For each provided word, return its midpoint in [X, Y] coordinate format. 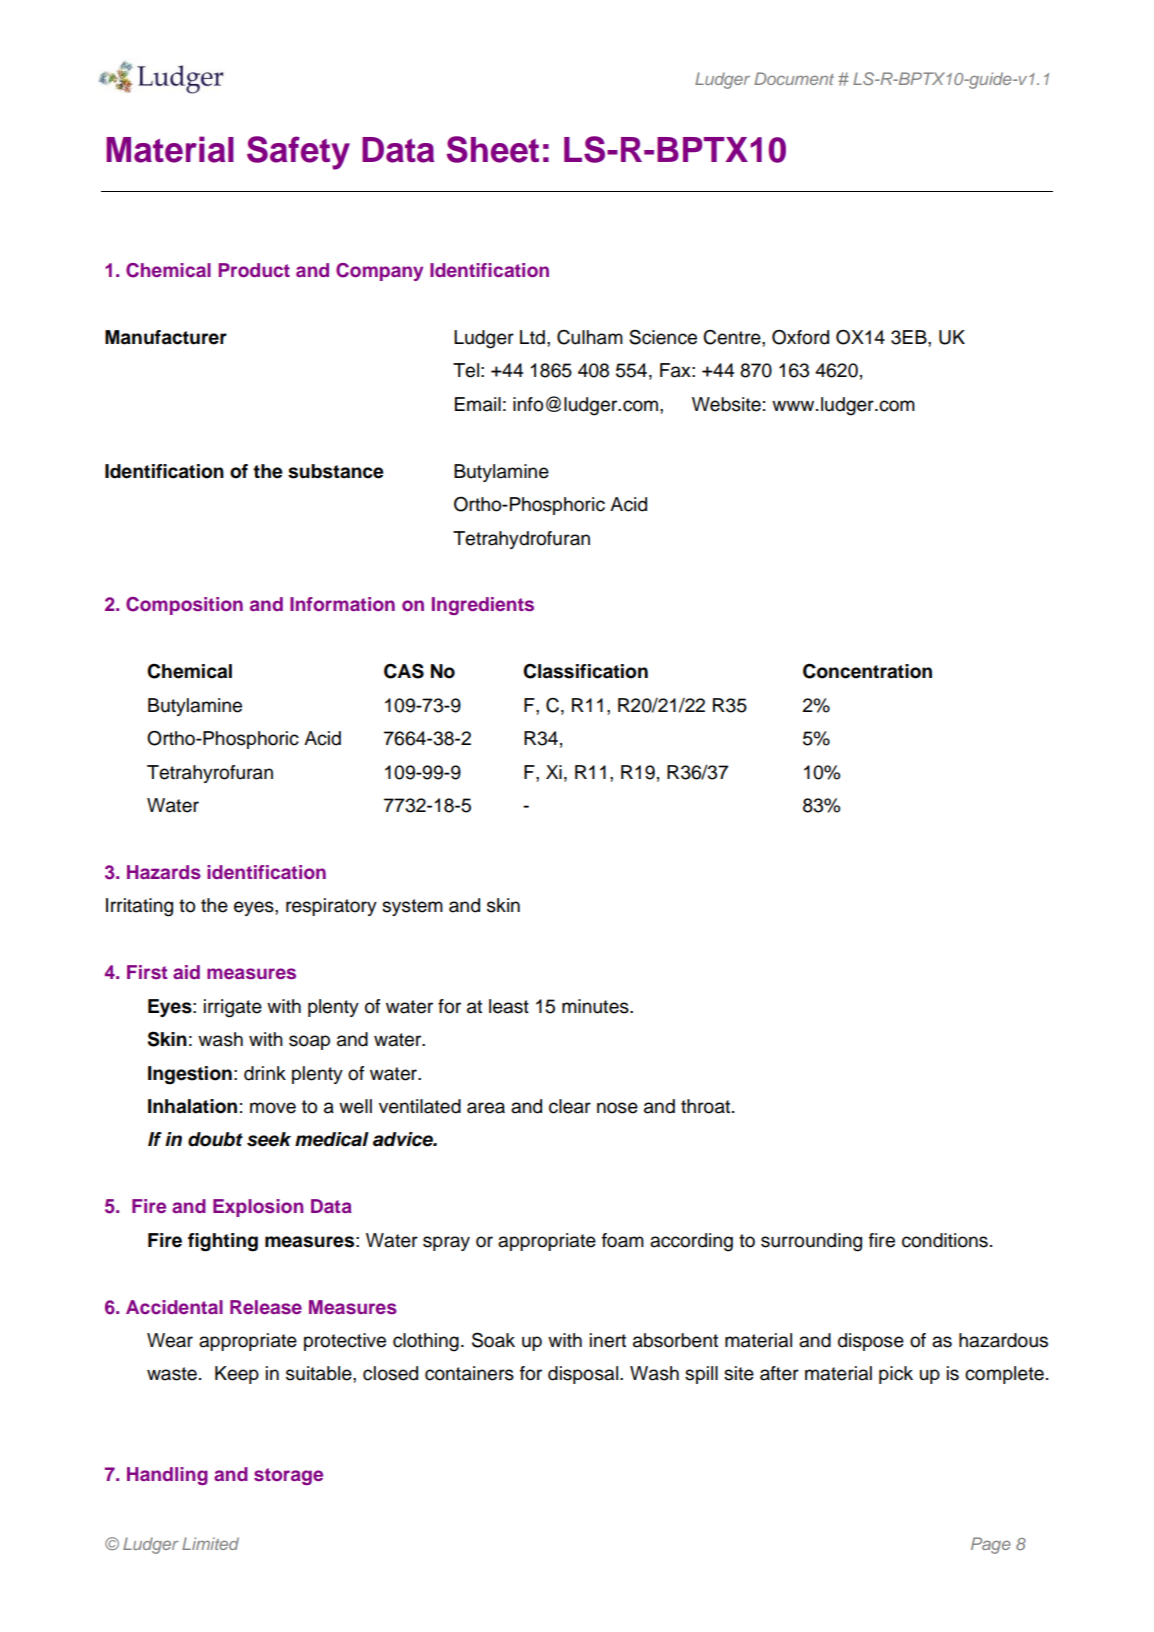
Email [478, 404]
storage [288, 1476]
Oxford [800, 337]
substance [336, 471]
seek [269, 1139]
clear [570, 1106]
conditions [945, 1240]
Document [794, 78]
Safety [298, 153]
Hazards [164, 872]
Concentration [867, 671]
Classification [585, 671]
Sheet [493, 149]
